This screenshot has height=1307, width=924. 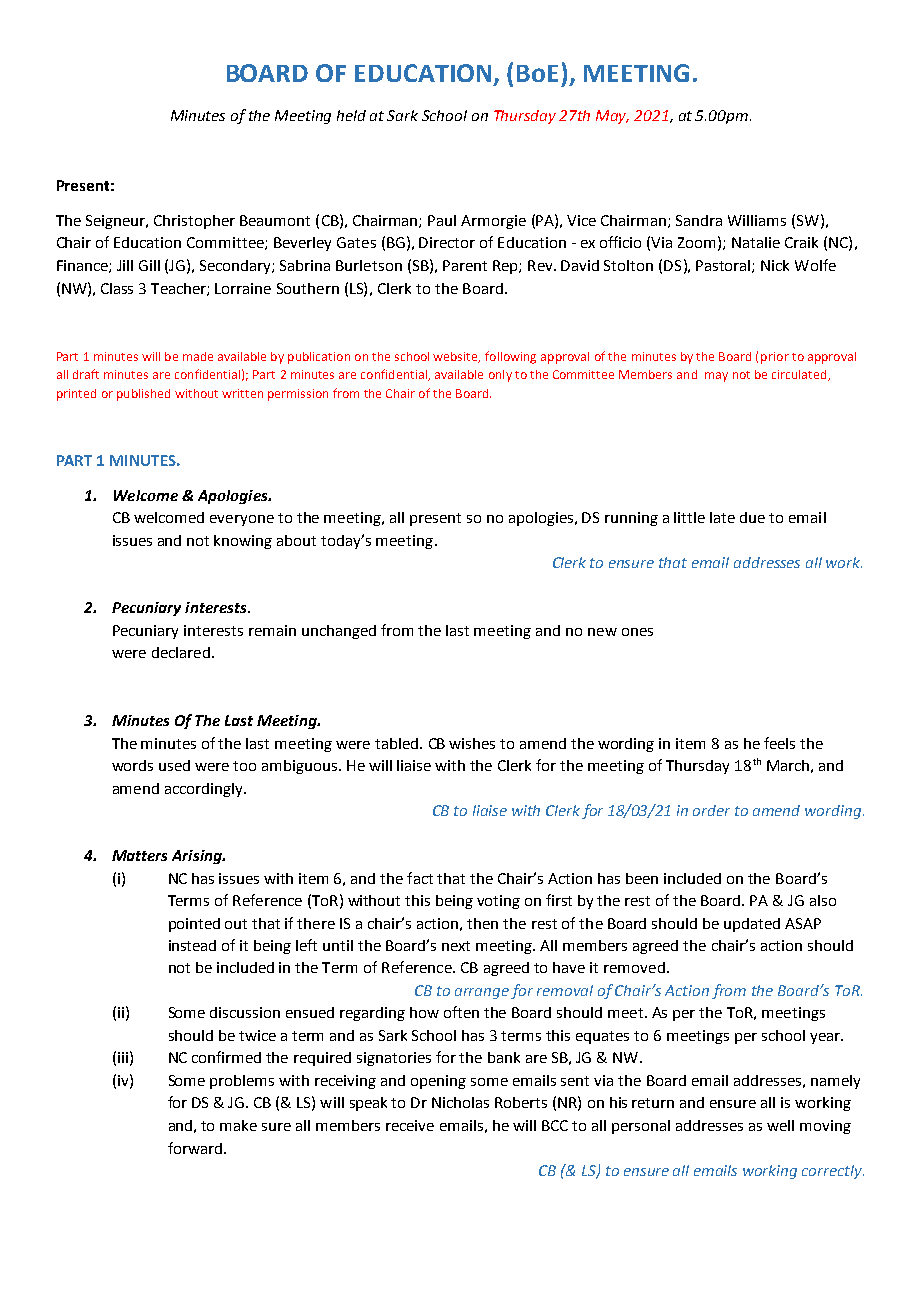 I want to click on Paul, so click(x=442, y=220).
